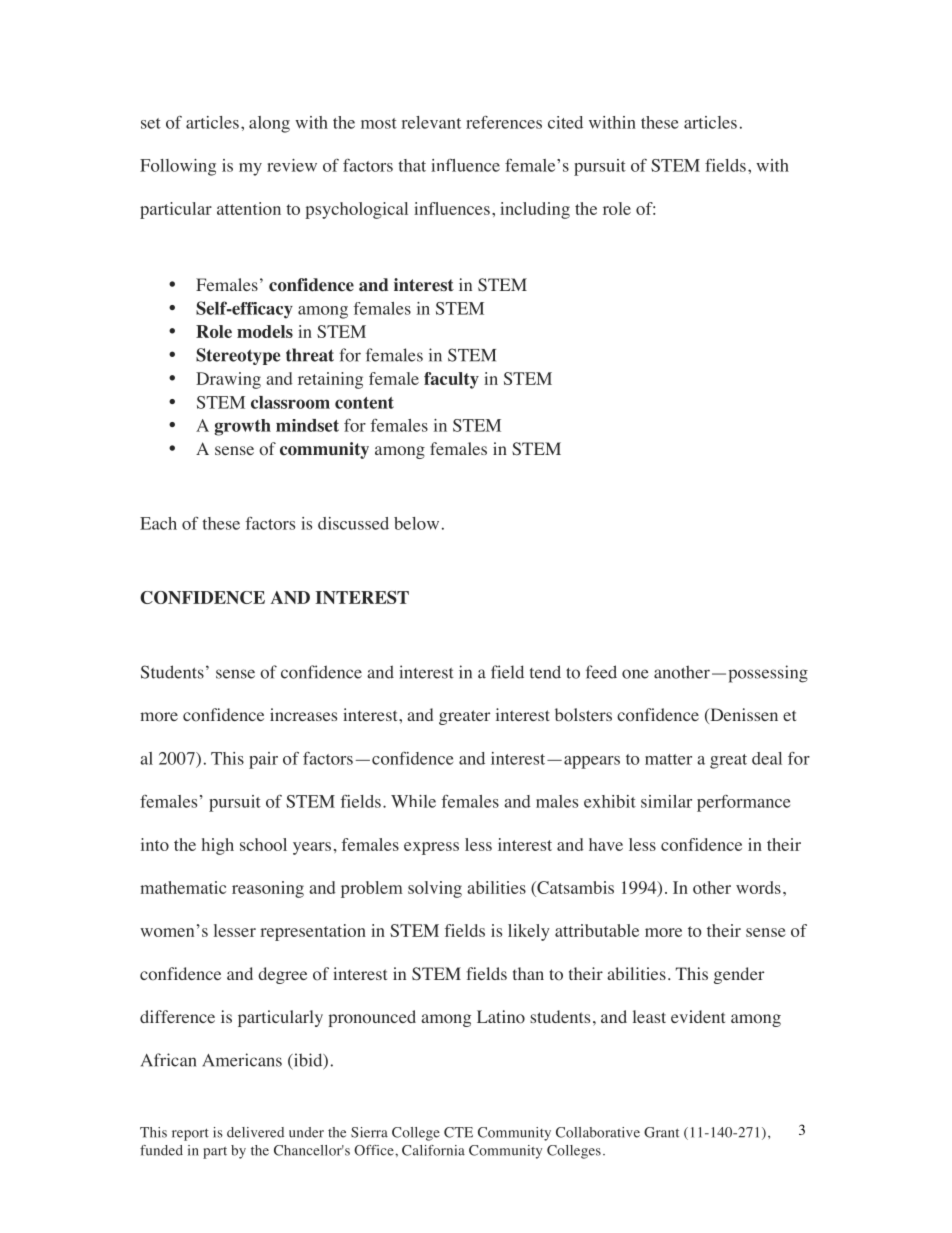 The width and height of the screenshot is (952, 1233). I want to click on relevant, so click(431, 122).
